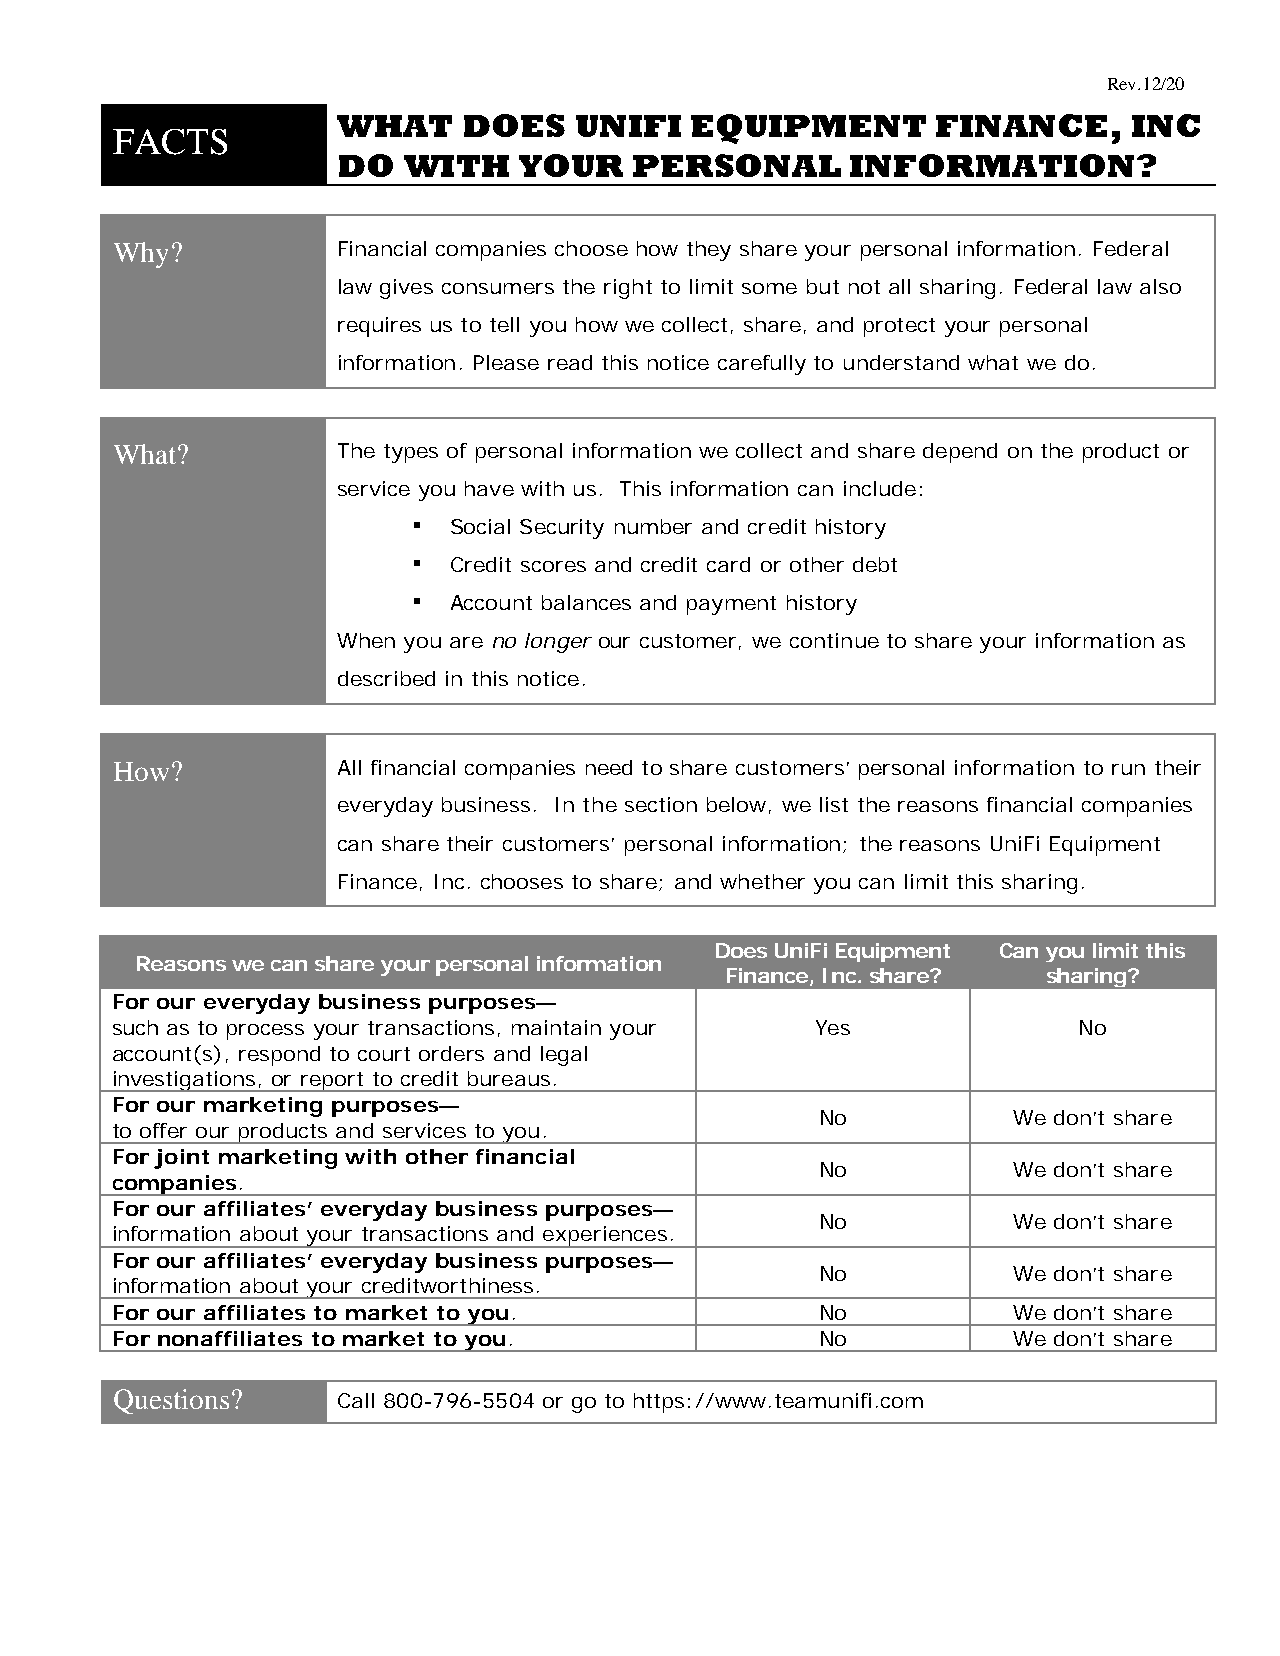 The width and height of the screenshot is (1280, 1656). What do you see at coordinates (386, 678) in the screenshot?
I see `described` at bounding box center [386, 678].
